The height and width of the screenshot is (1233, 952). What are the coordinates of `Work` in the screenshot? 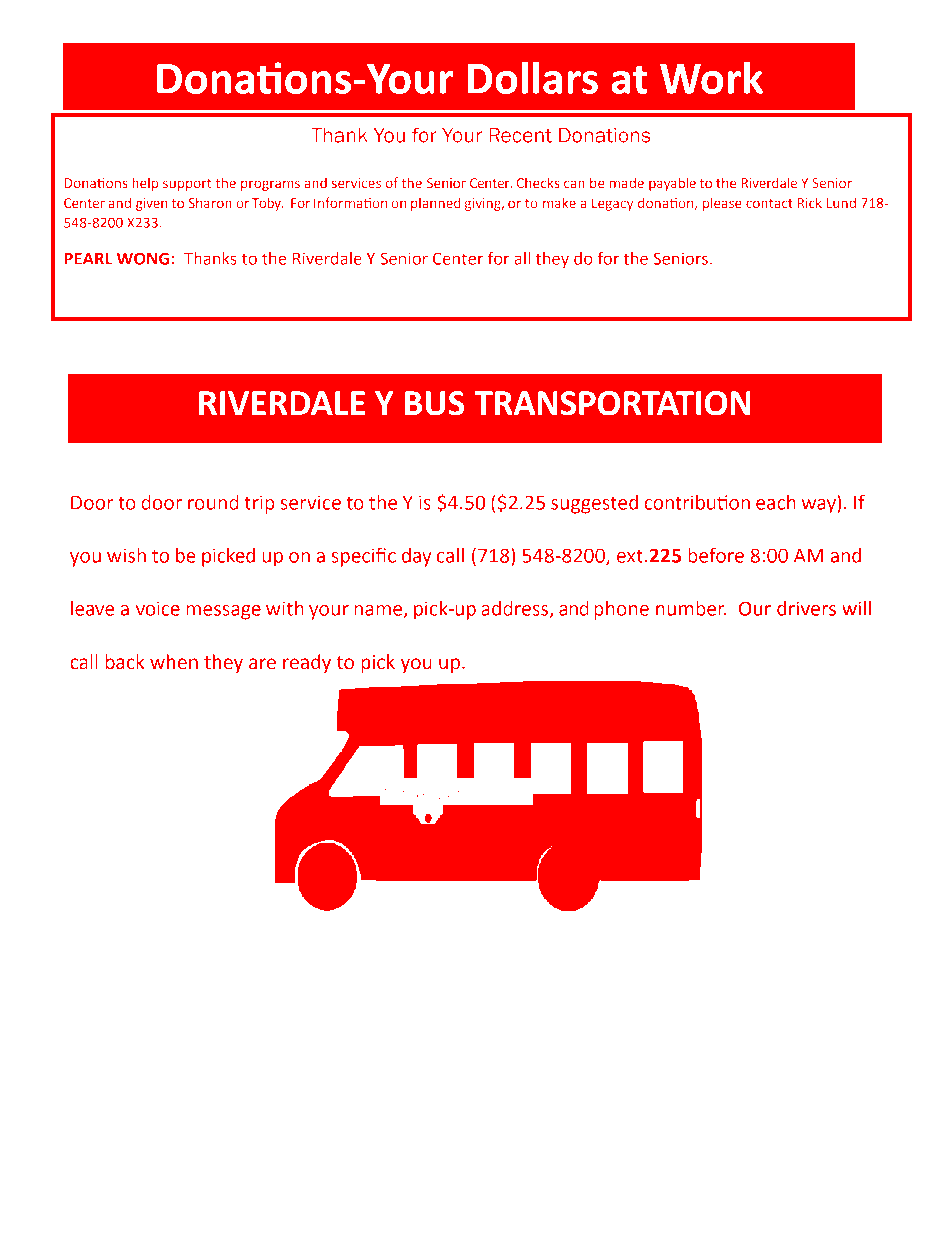 It's located at (711, 77).
